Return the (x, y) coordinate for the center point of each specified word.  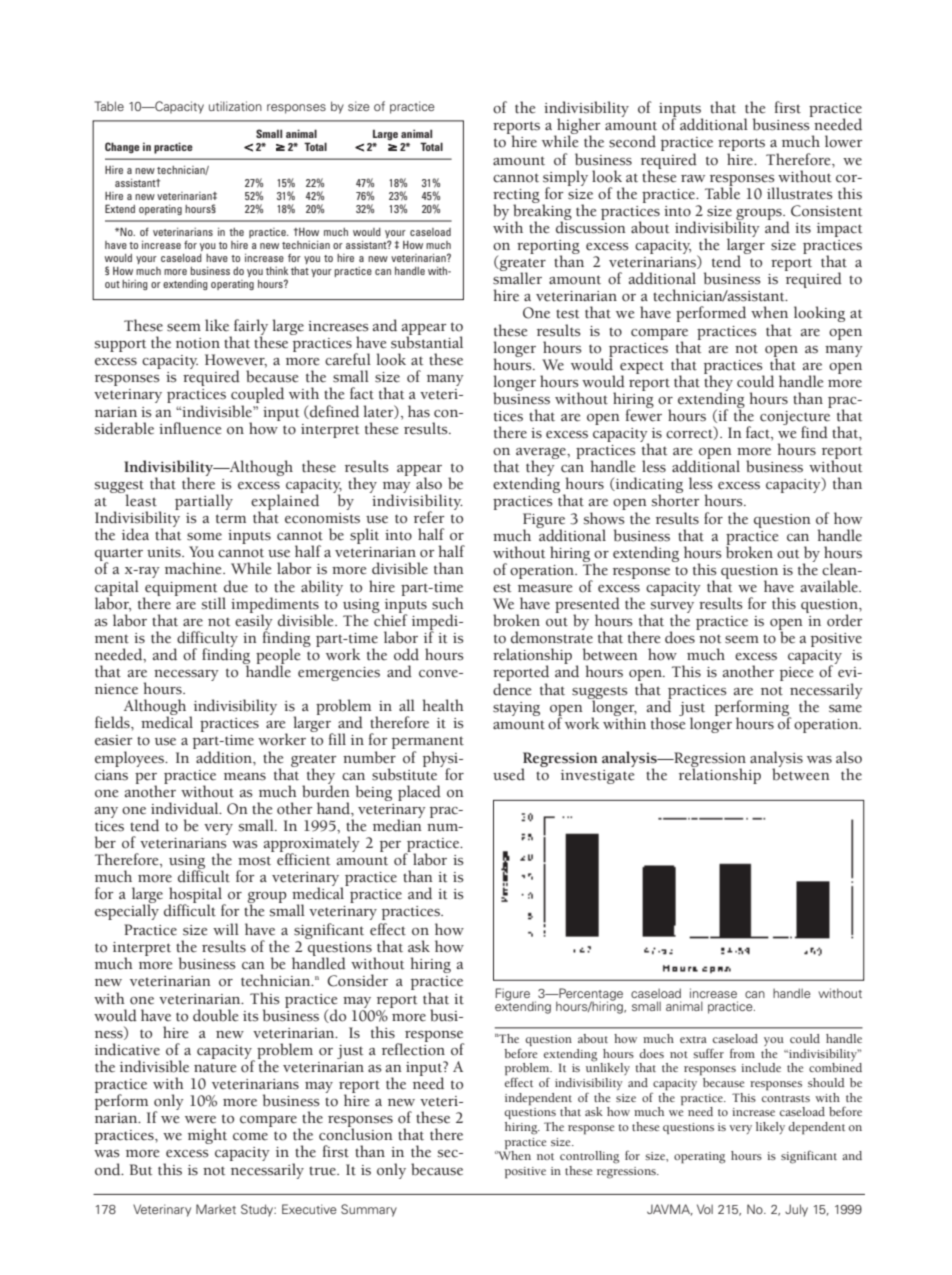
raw (693, 178)
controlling (589, 1157)
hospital (196, 896)
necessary (186, 675)
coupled (257, 396)
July (796, 1210)
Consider (357, 980)
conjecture (795, 419)
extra (693, 1039)
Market (216, 1209)
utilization (235, 106)
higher (578, 127)
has (419, 411)
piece (797, 674)
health (443, 705)
